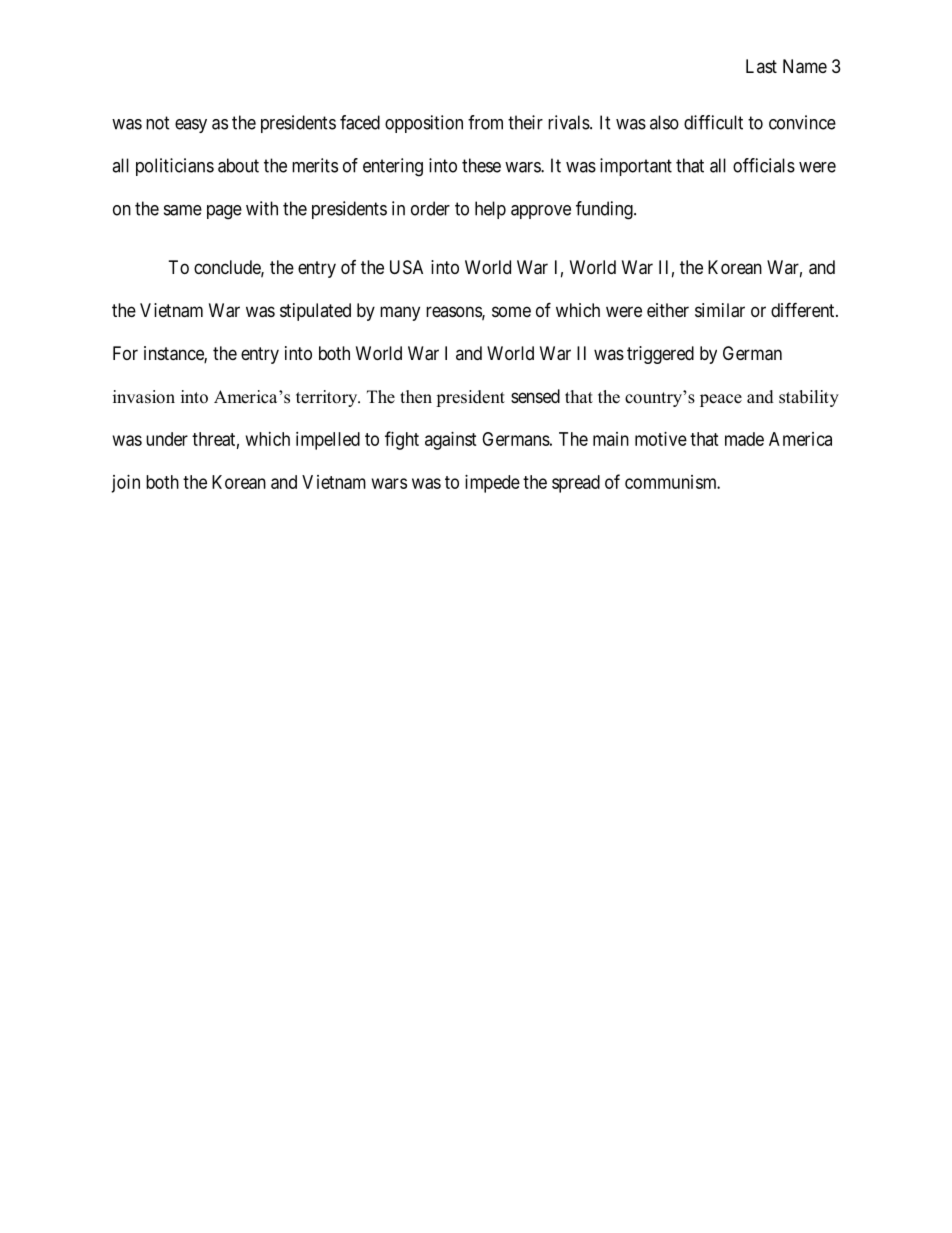 Image resolution: width=952 pixels, height=1233 pixels. I want to click on join, so click(125, 484).
